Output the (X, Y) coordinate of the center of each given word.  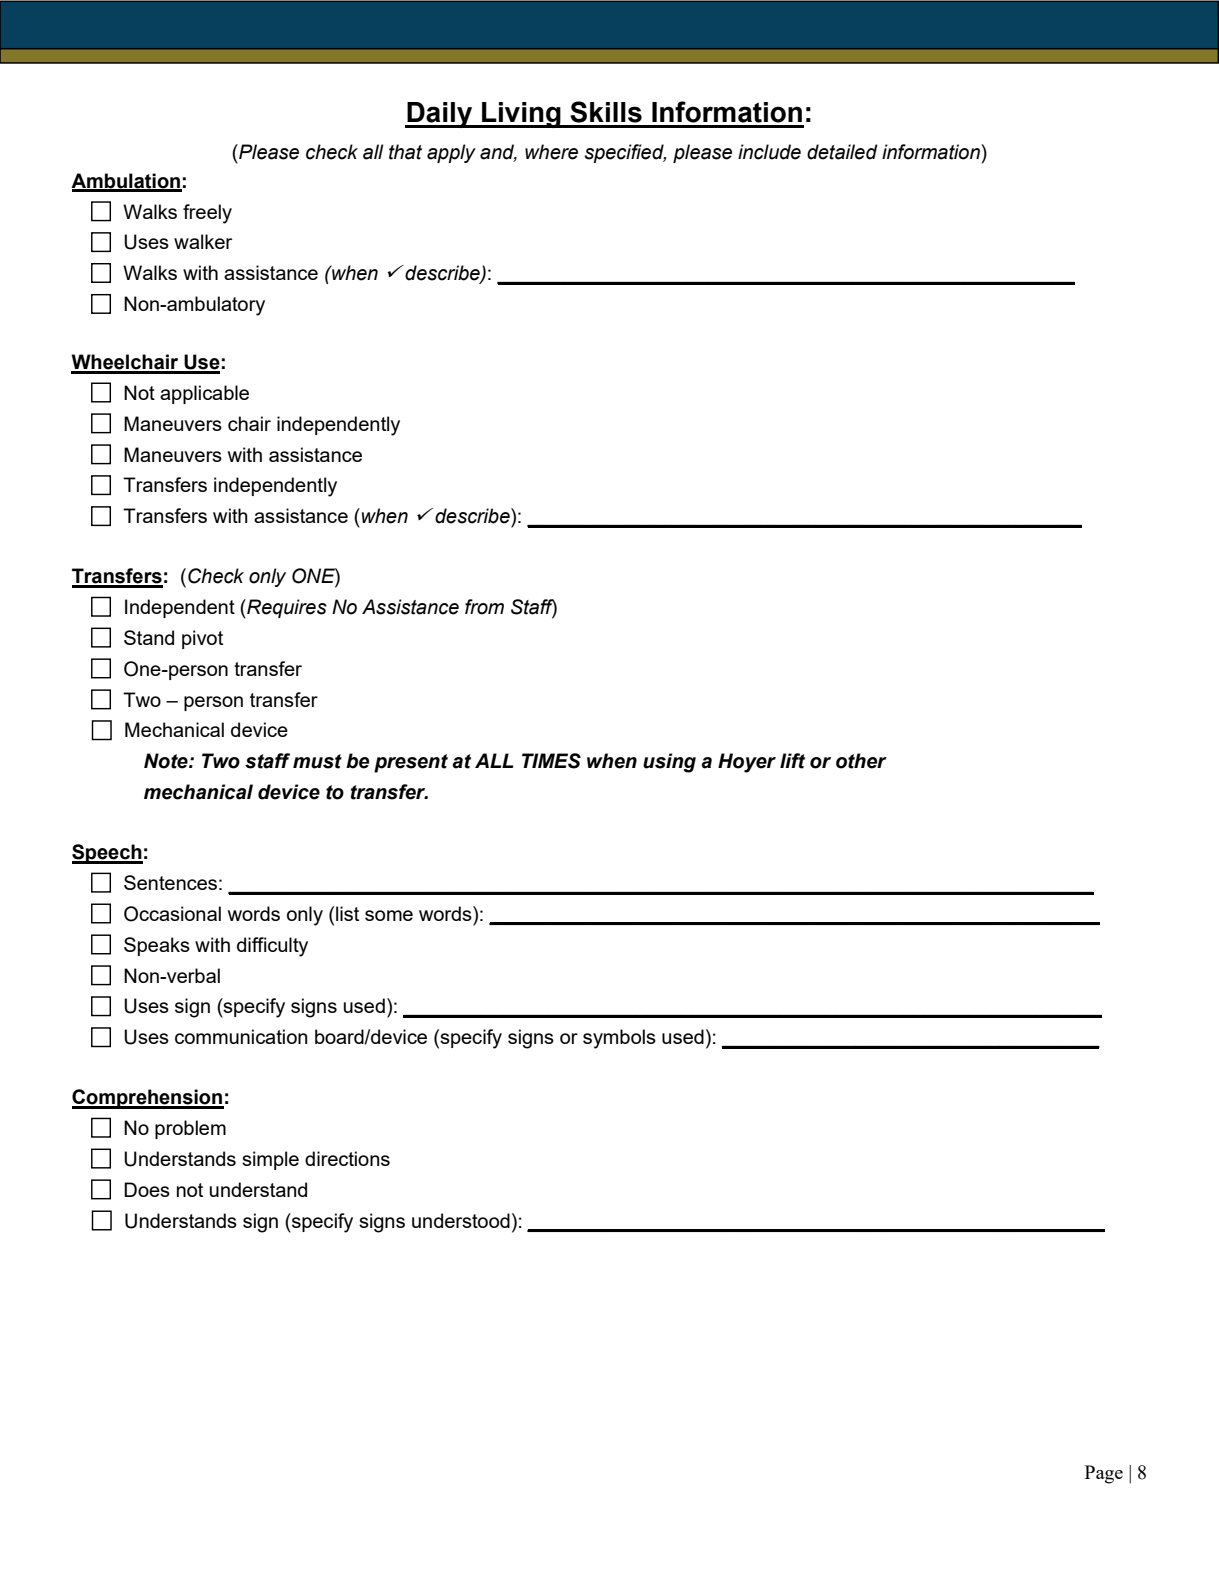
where (551, 152)
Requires (286, 609)
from (484, 607)
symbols (619, 1039)
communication (241, 1036)
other (861, 761)
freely (207, 214)
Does (147, 1189)
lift (792, 761)
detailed (842, 152)
